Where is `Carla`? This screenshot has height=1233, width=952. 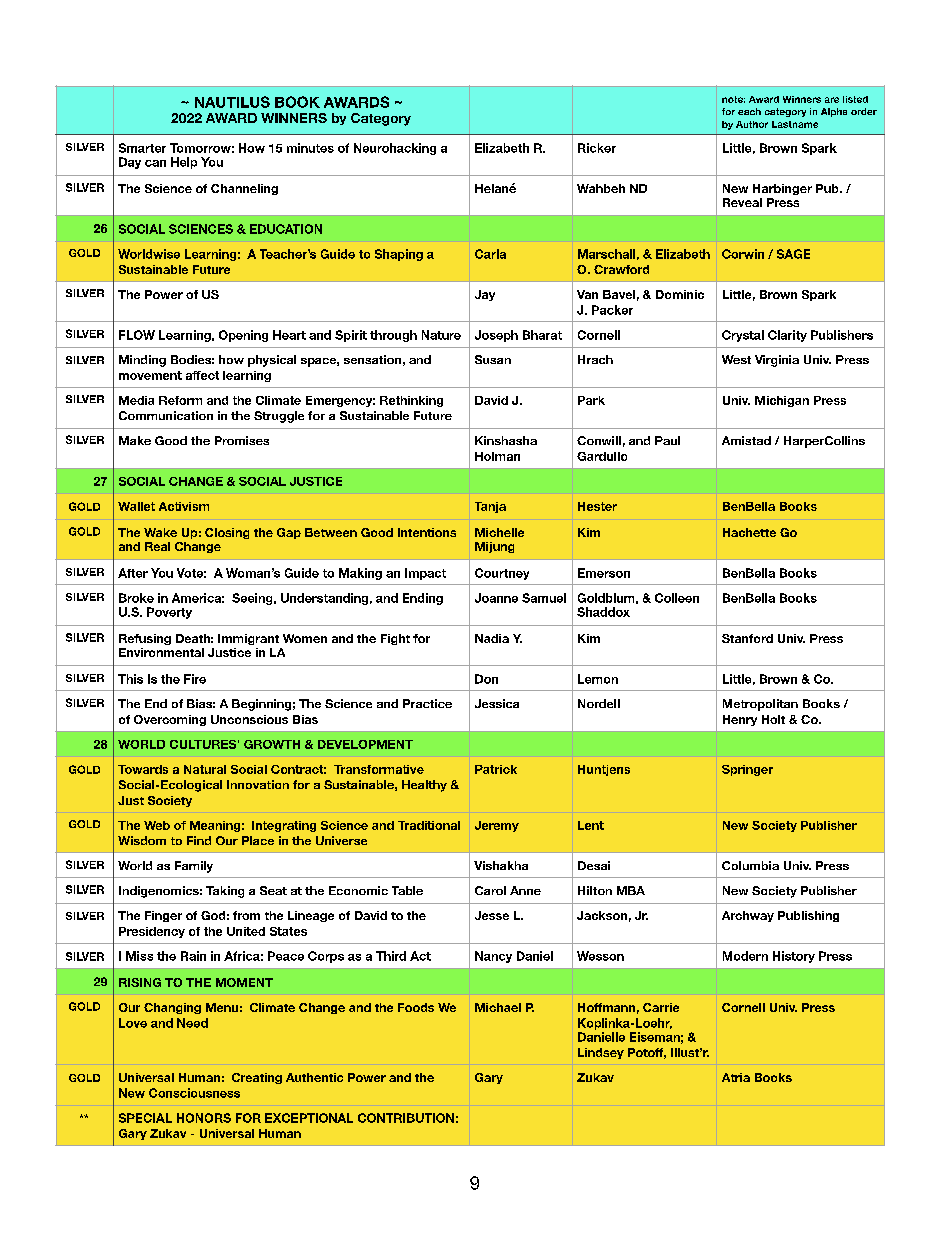 Carla is located at coordinates (490, 254).
